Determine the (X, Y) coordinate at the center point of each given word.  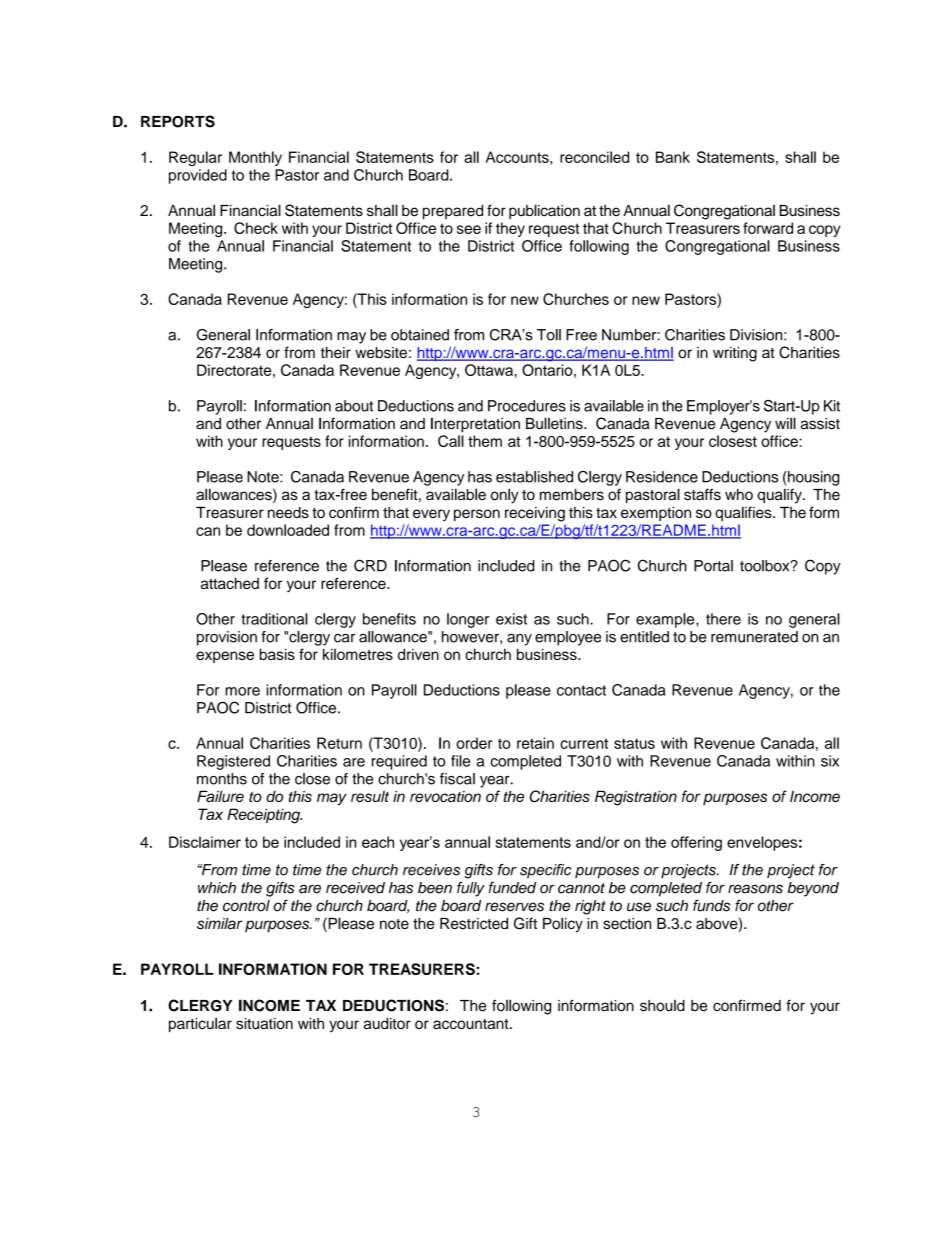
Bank (673, 157)
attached (230, 583)
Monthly (255, 158)
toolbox (766, 566)
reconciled (594, 157)
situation (264, 1023)
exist (511, 619)
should (662, 1006)
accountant (472, 1024)
